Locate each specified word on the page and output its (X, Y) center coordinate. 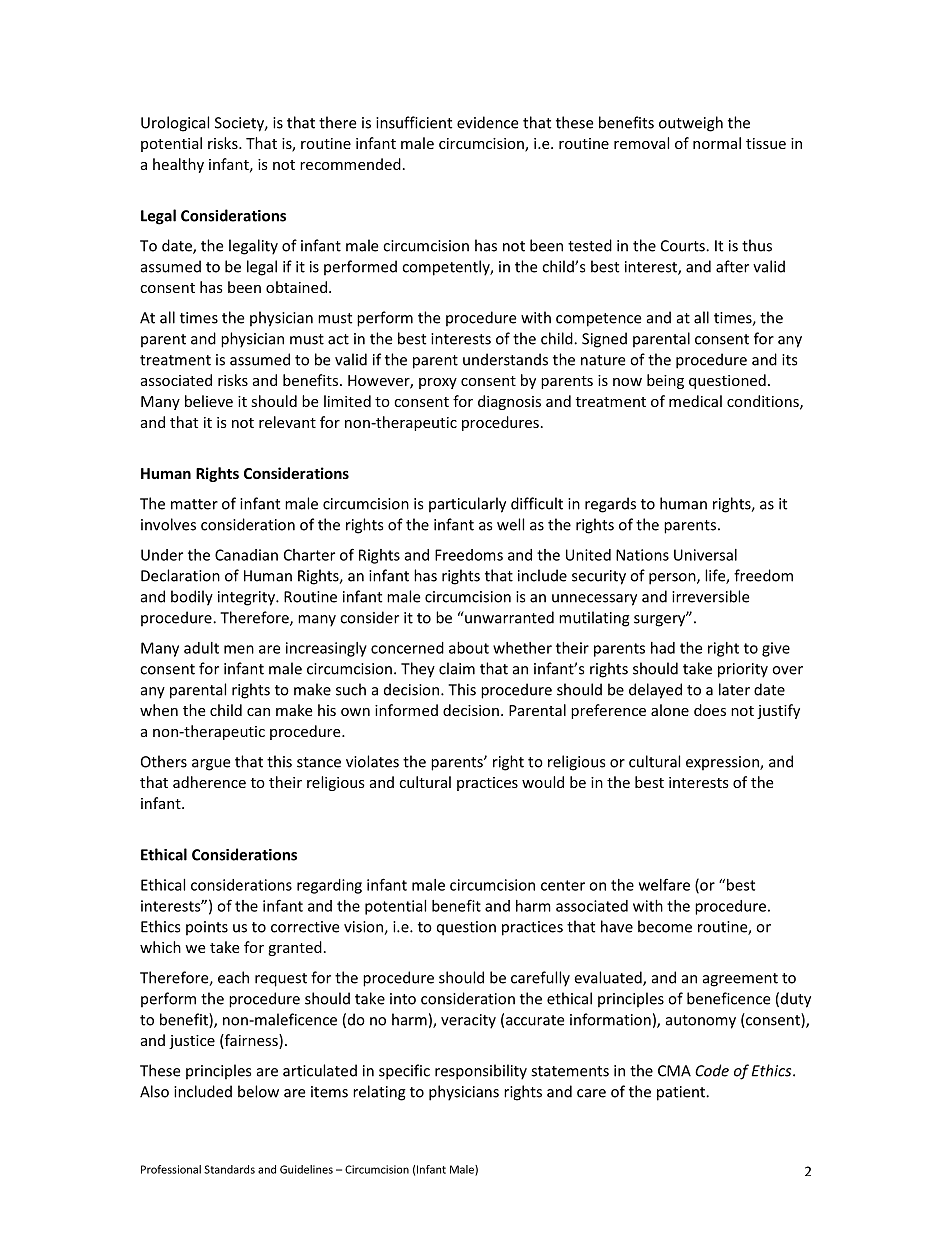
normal (717, 143)
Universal (705, 555)
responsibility (481, 1072)
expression (723, 763)
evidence (487, 122)
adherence (209, 782)
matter (194, 504)
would (543, 782)
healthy (178, 165)
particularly (467, 505)
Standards (229, 1169)
